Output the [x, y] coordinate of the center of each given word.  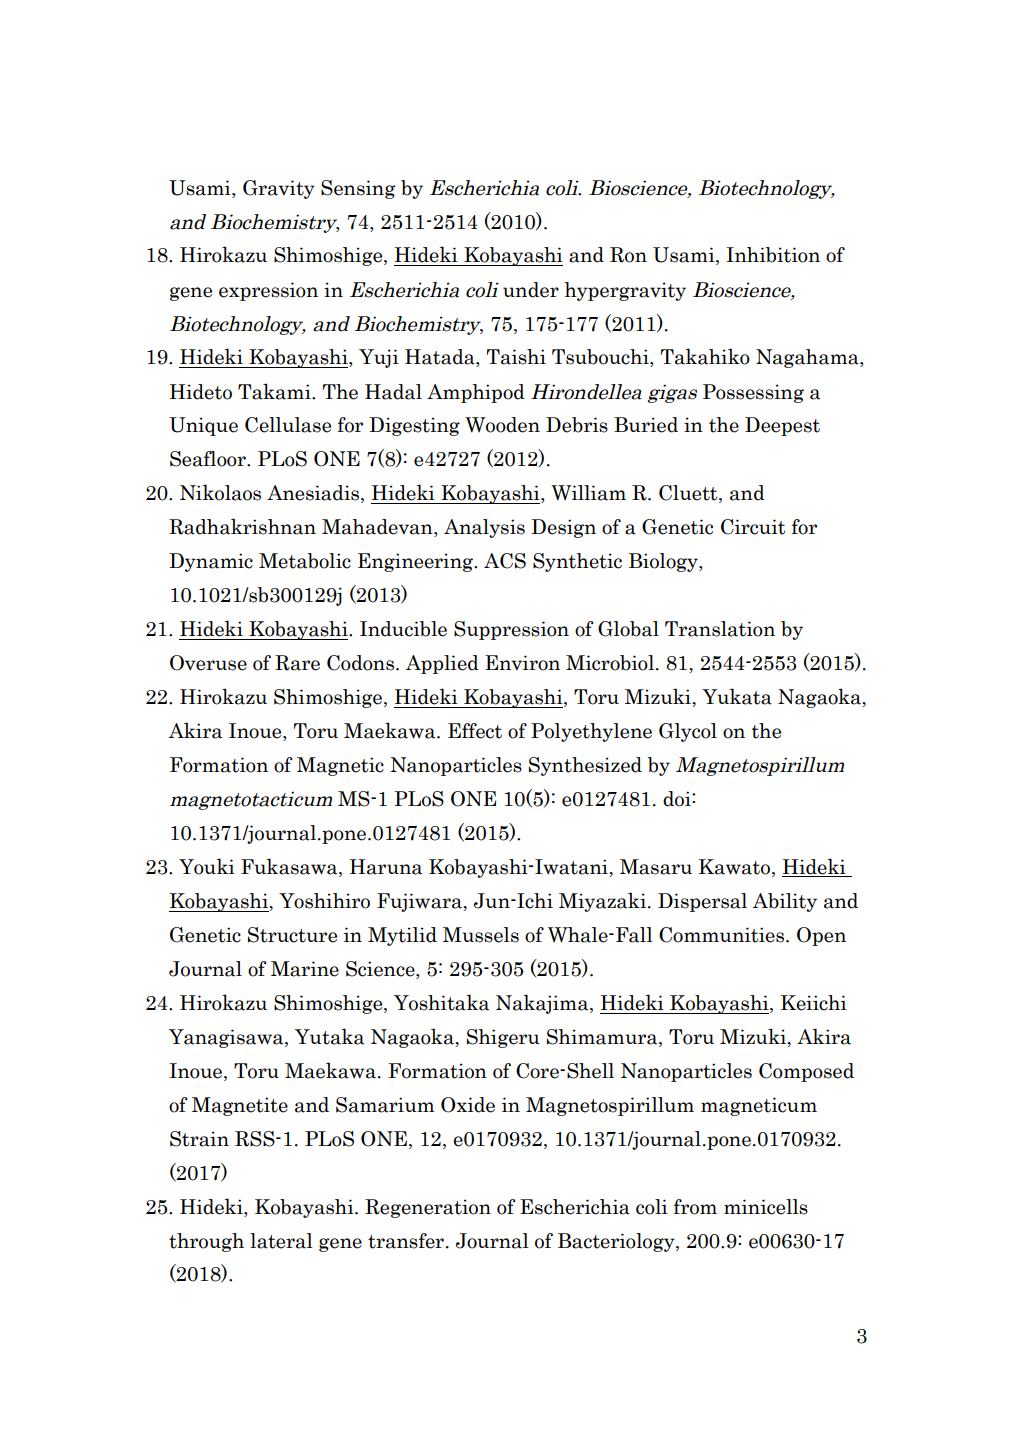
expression [268, 291]
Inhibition [773, 255]
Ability [785, 902]
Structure [292, 935]
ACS [505, 561]
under [531, 290]
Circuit [753, 527]
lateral [281, 1241]
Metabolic [305, 561]
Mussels [481, 935]
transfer [406, 1241]
